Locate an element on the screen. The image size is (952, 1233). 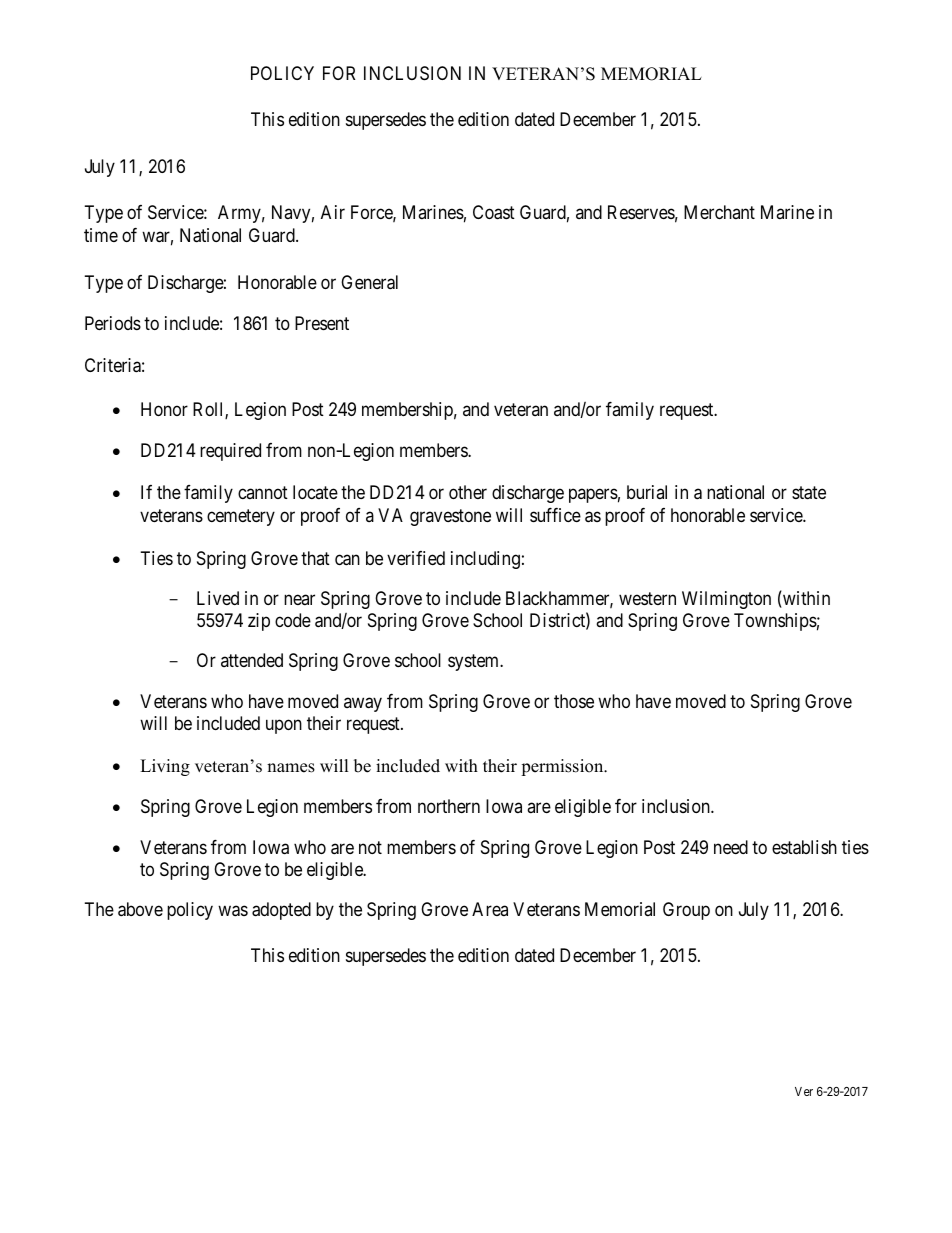
those is located at coordinates (574, 701).
